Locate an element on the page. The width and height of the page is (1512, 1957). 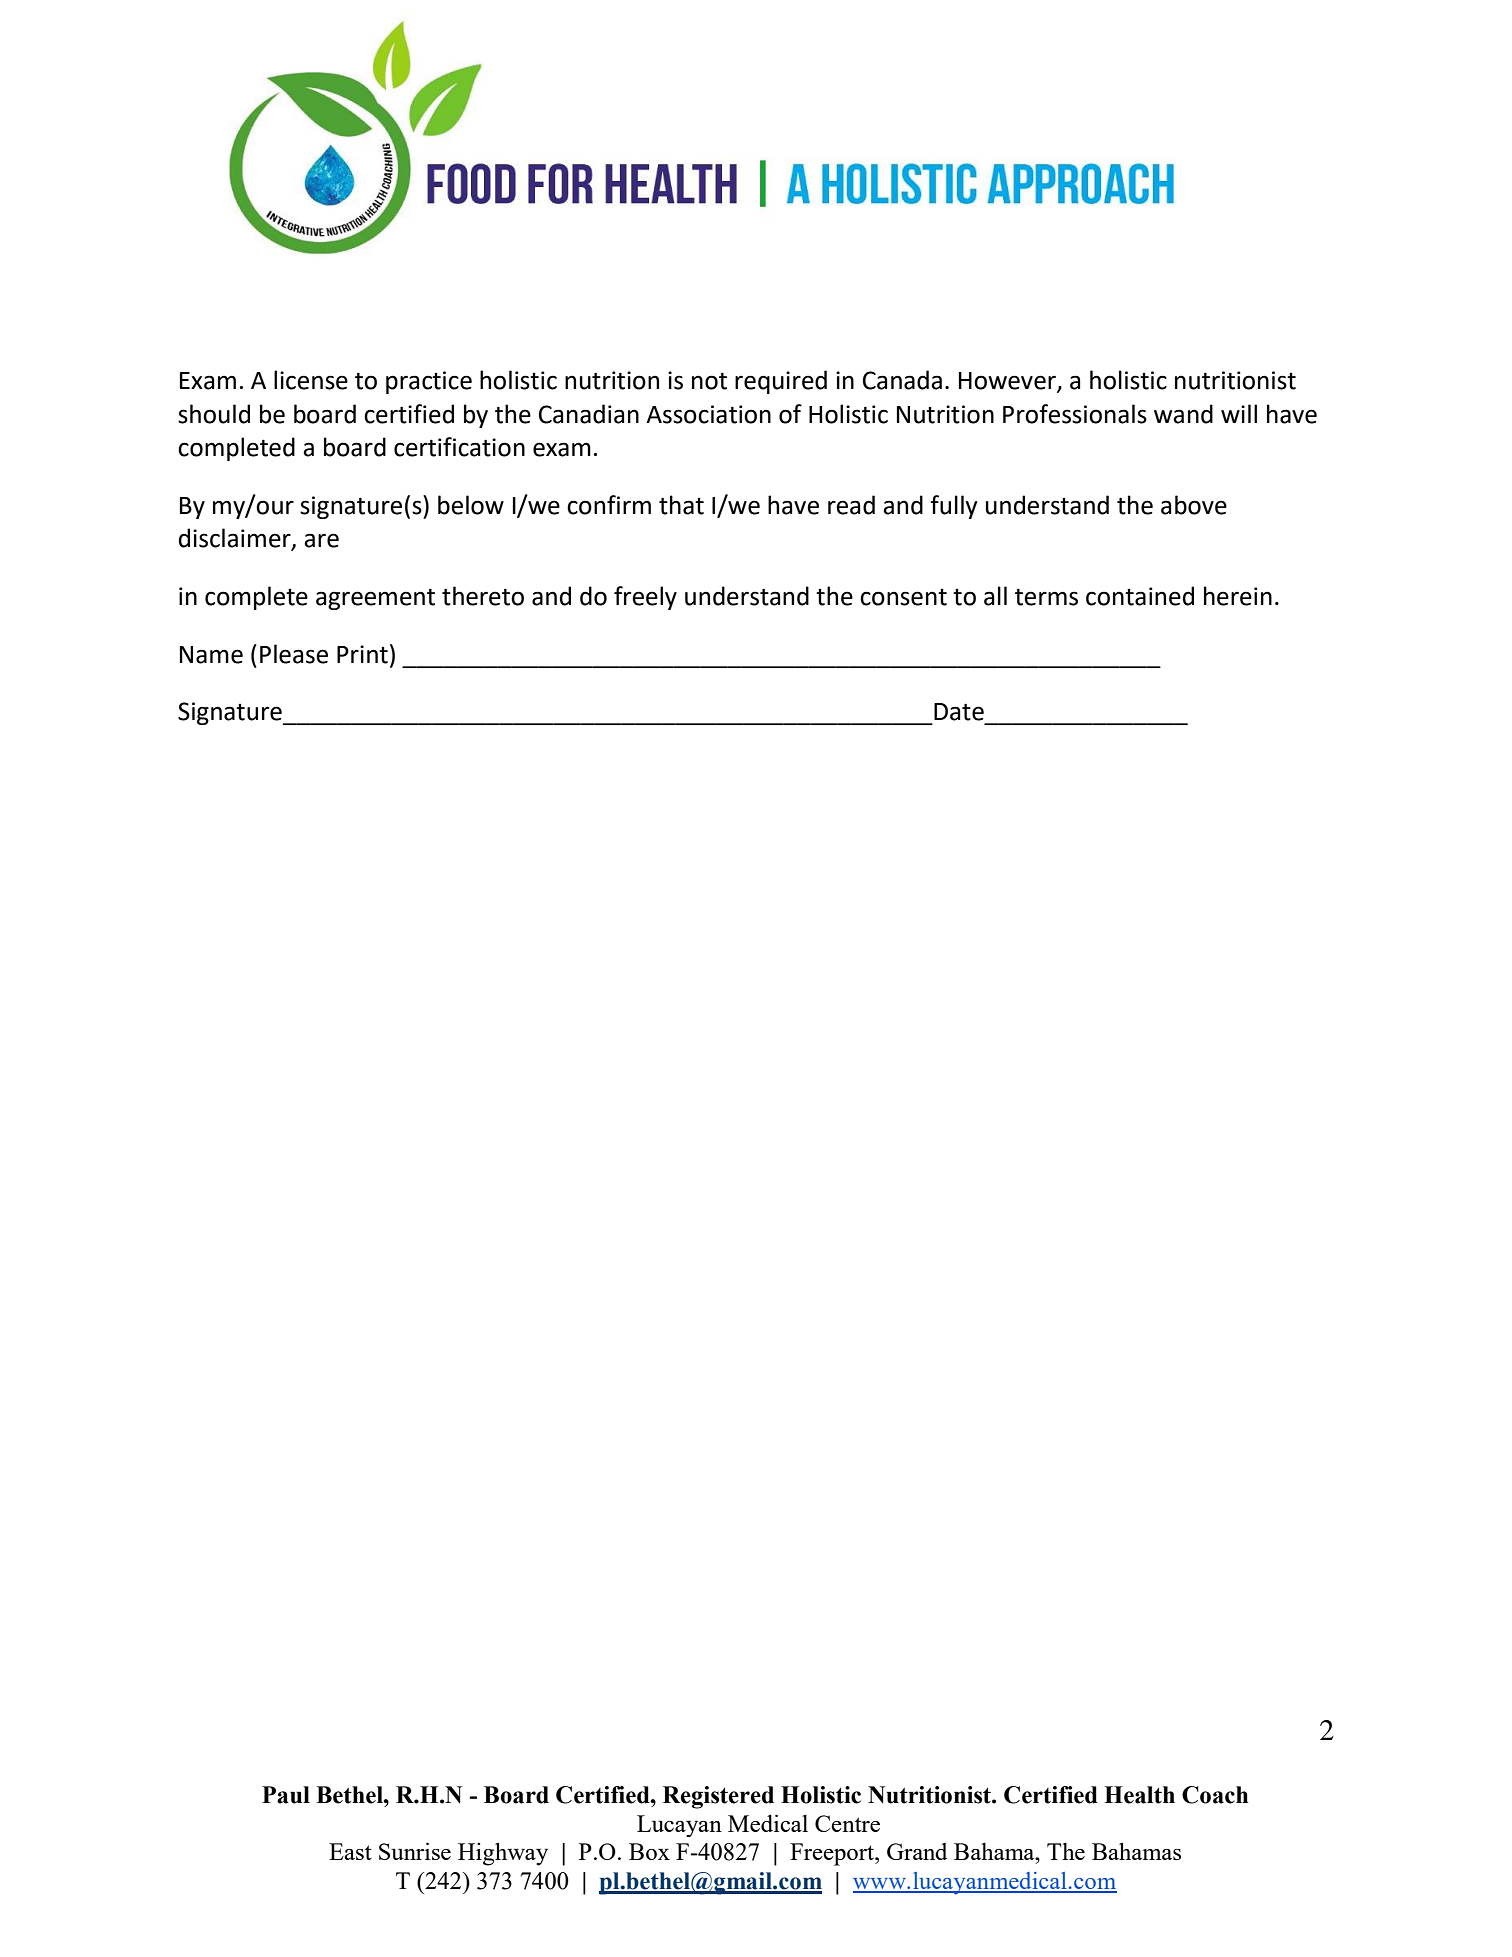
consent is located at coordinates (903, 597).
